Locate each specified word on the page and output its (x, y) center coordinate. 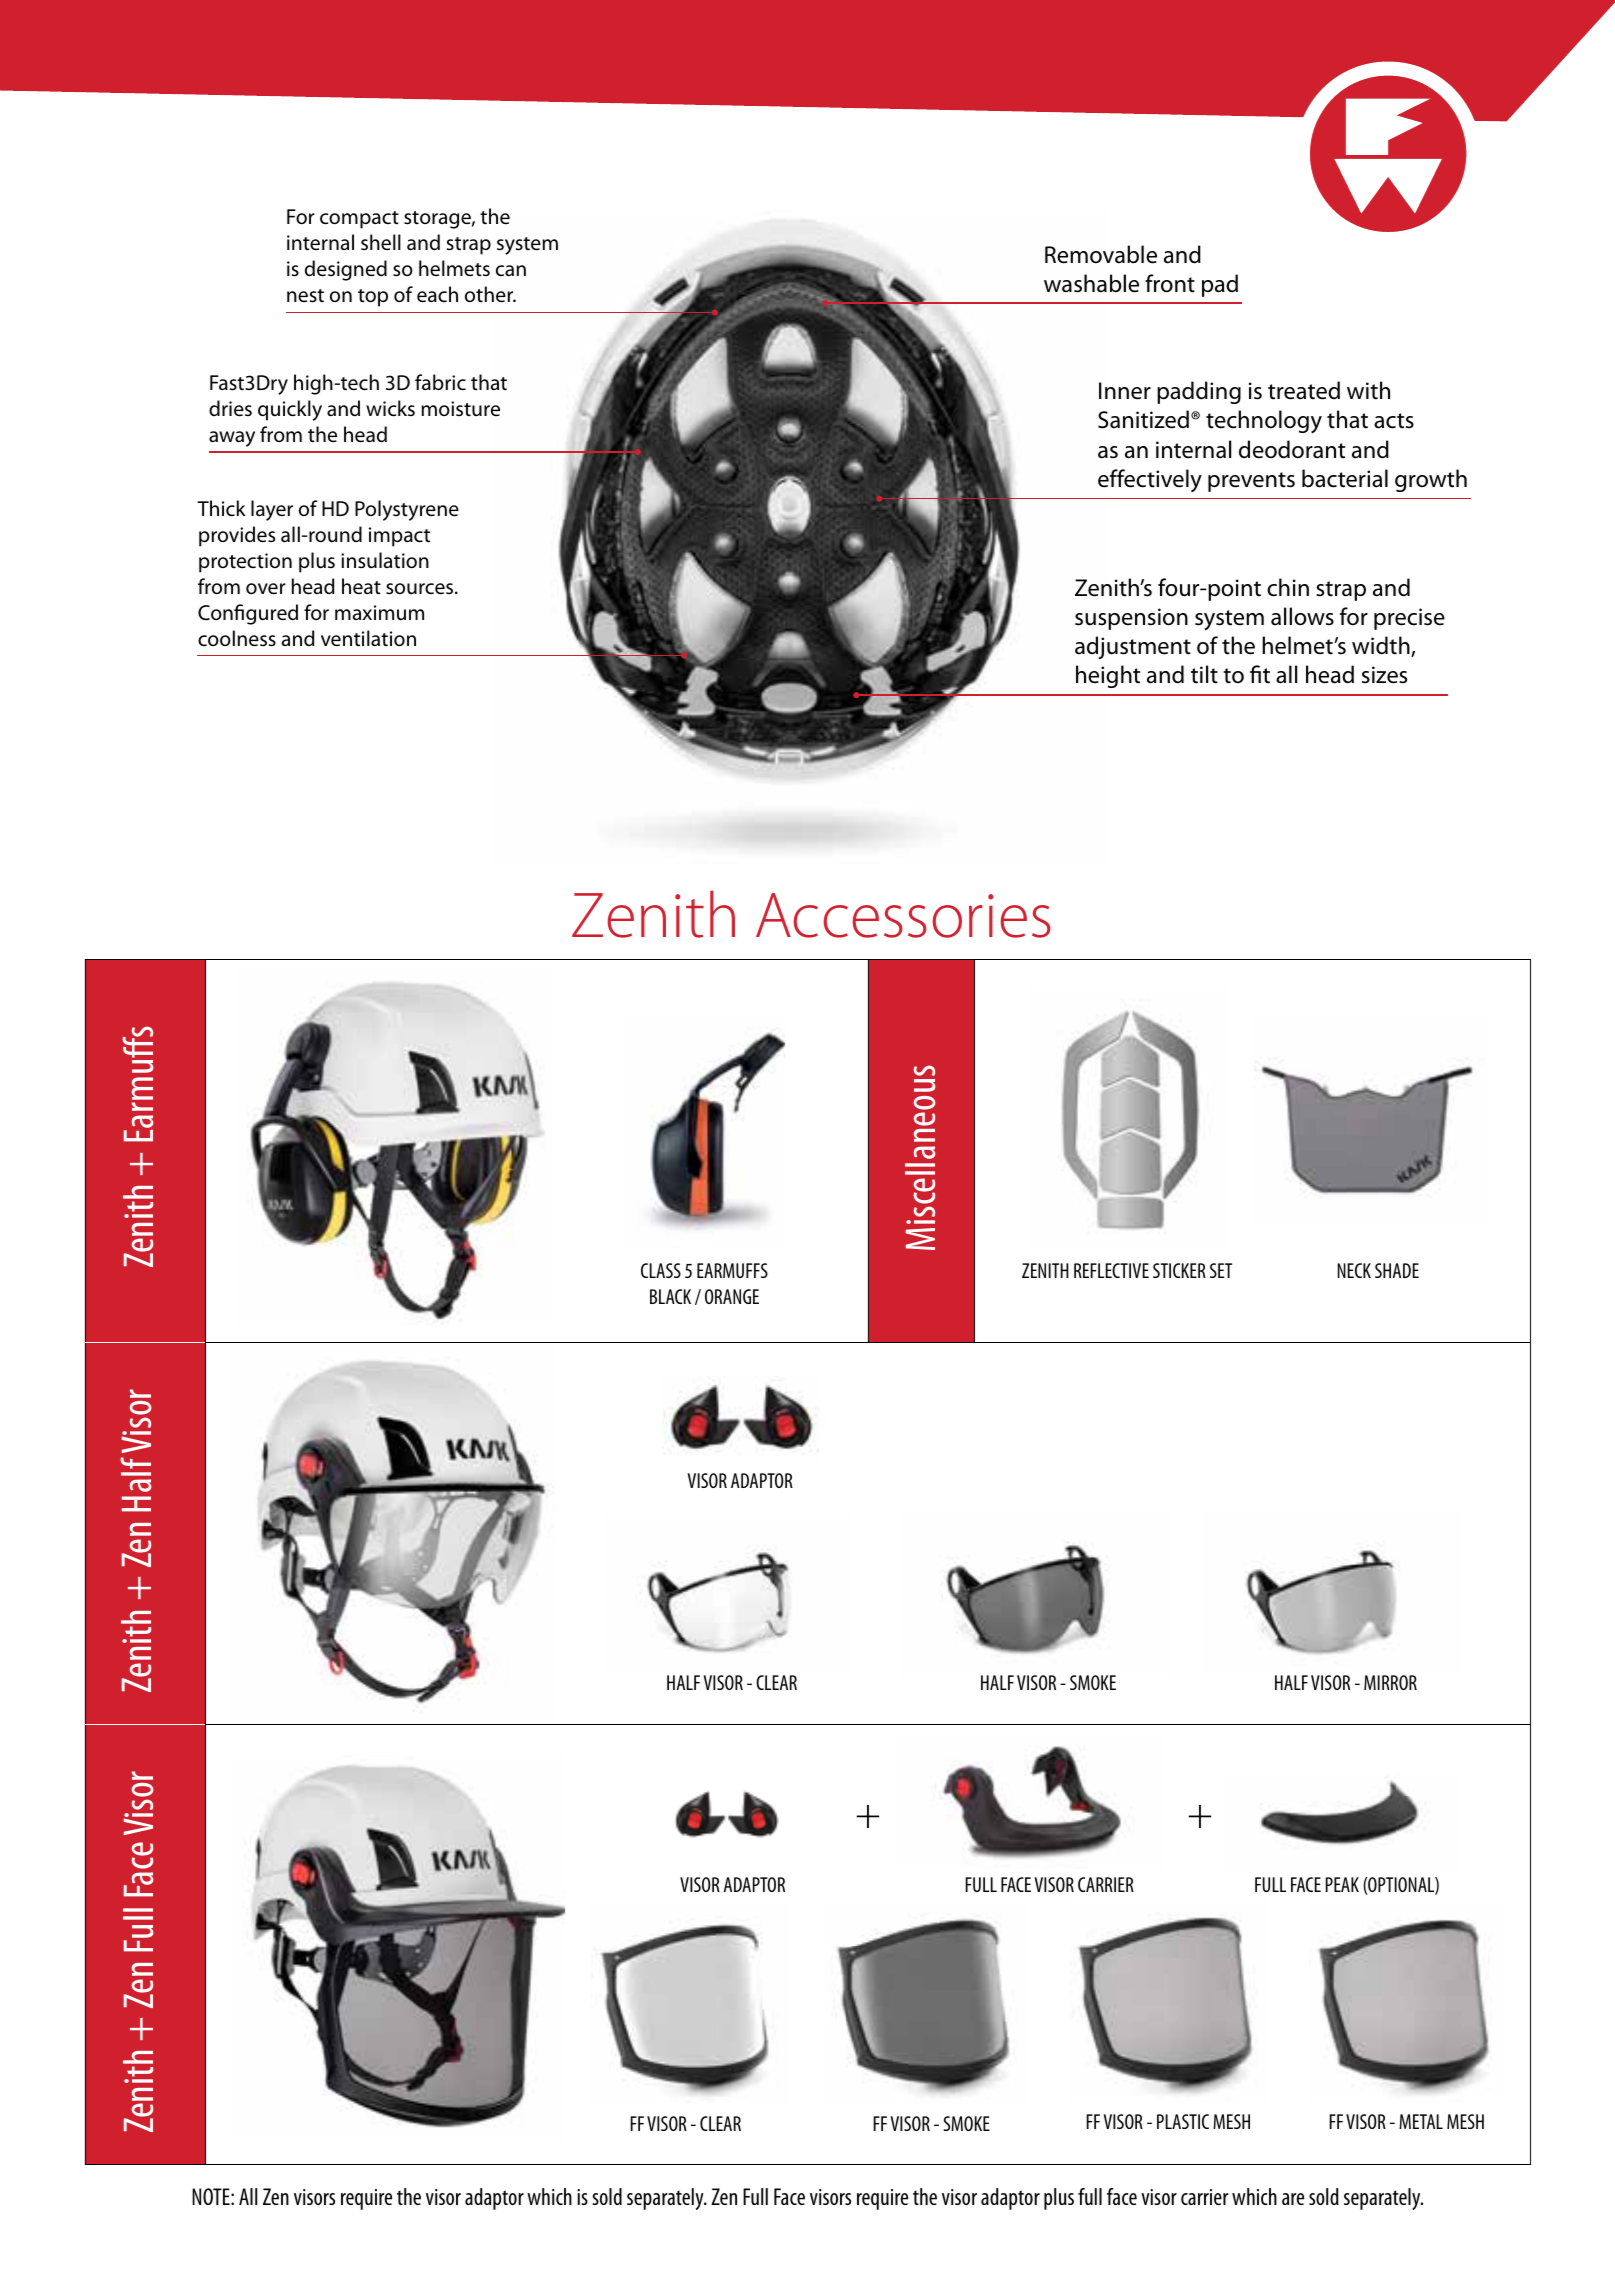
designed (346, 270)
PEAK (1342, 1884)
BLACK (670, 1296)
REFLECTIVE (1111, 1270)
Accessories (903, 915)
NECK (1354, 1270)
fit (1260, 674)
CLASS (661, 1270)
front (1170, 283)
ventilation (368, 638)
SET (1221, 1270)
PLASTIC (1183, 2121)
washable (1091, 283)
